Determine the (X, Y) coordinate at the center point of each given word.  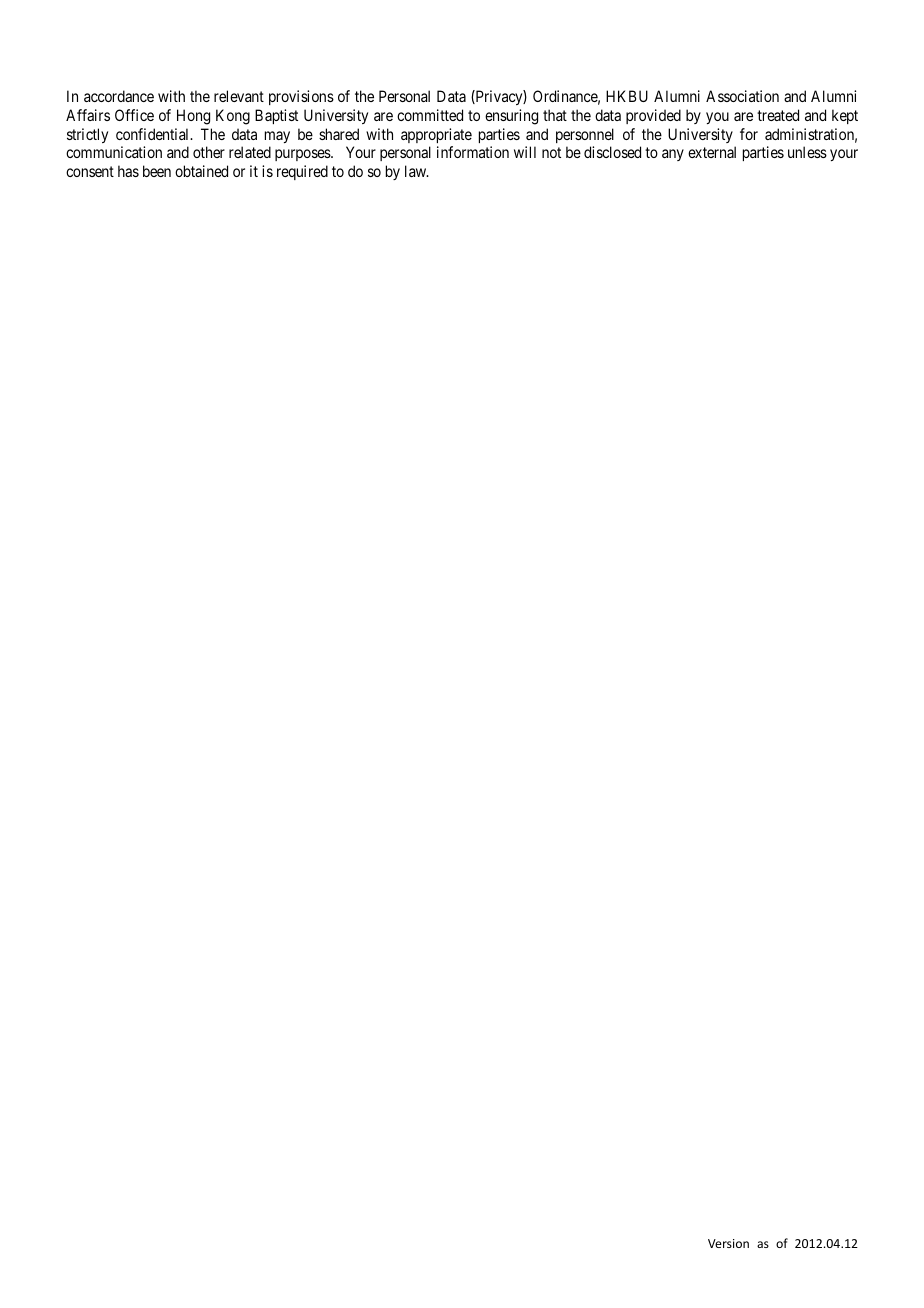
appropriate (436, 135)
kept (845, 116)
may (277, 137)
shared (339, 134)
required (302, 172)
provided (653, 116)
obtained (201, 171)
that (555, 115)
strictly (87, 135)
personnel (585, 135)
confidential (154, 134)
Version (728, 1243)
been (157, 171)
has (128, 171)
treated (778, 115)
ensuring (511, 117)
